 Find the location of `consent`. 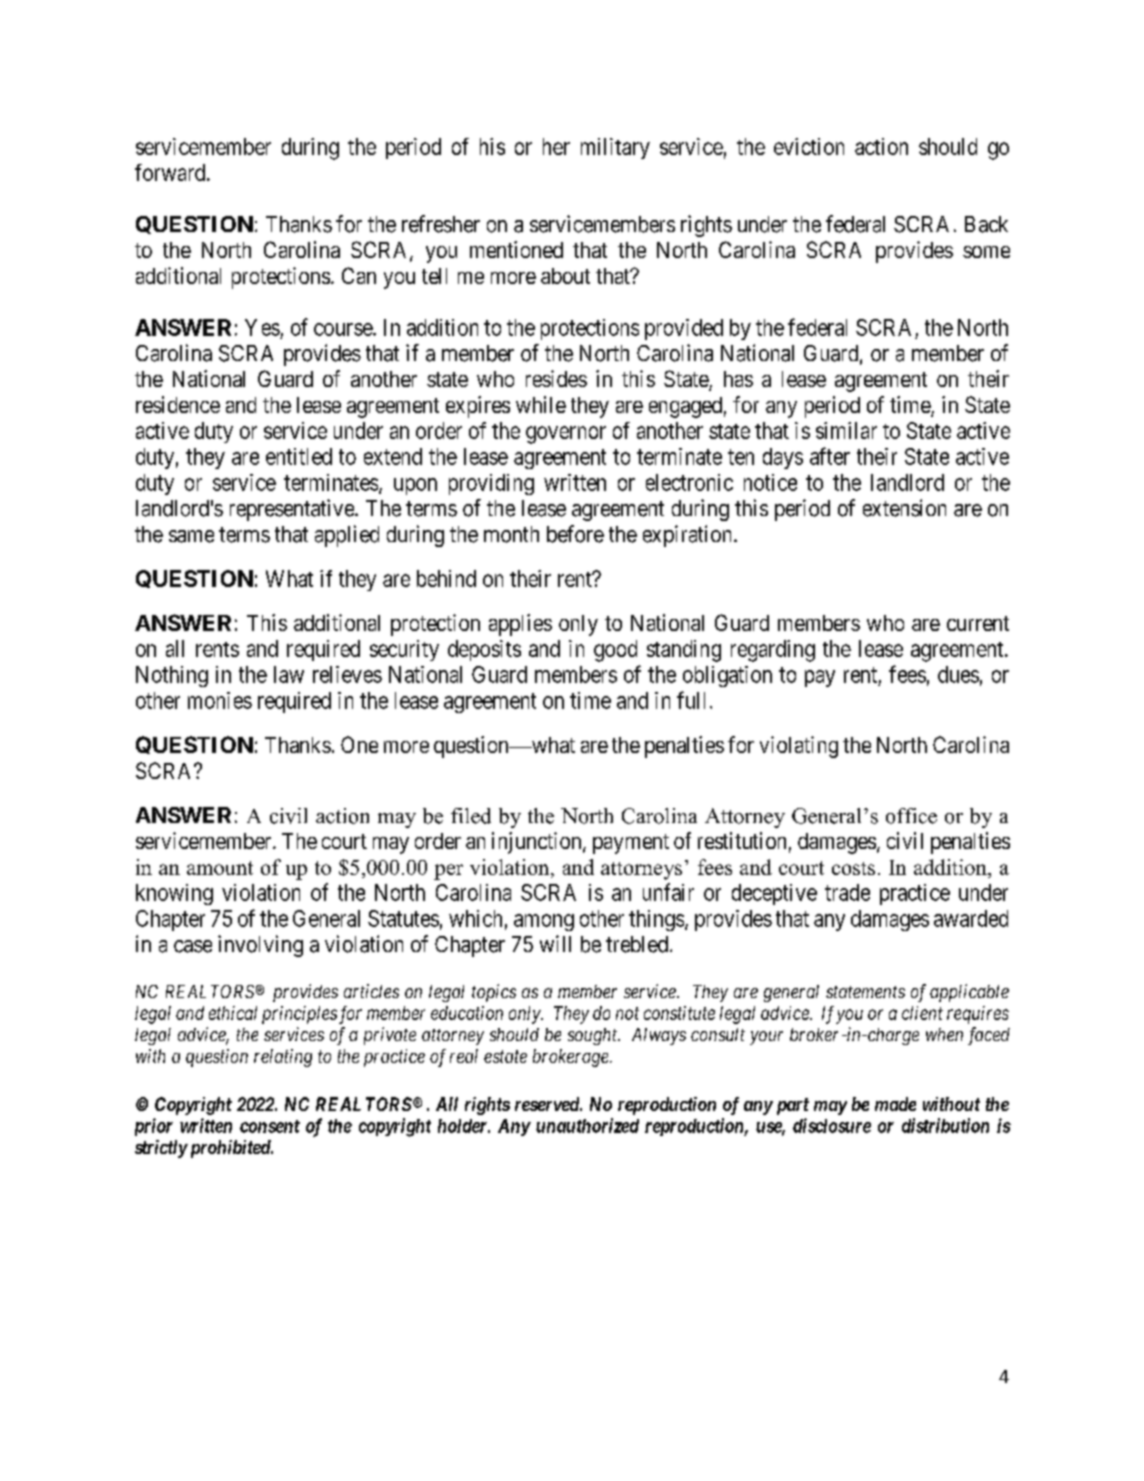

consent is located at coordinates (270, 1126).
